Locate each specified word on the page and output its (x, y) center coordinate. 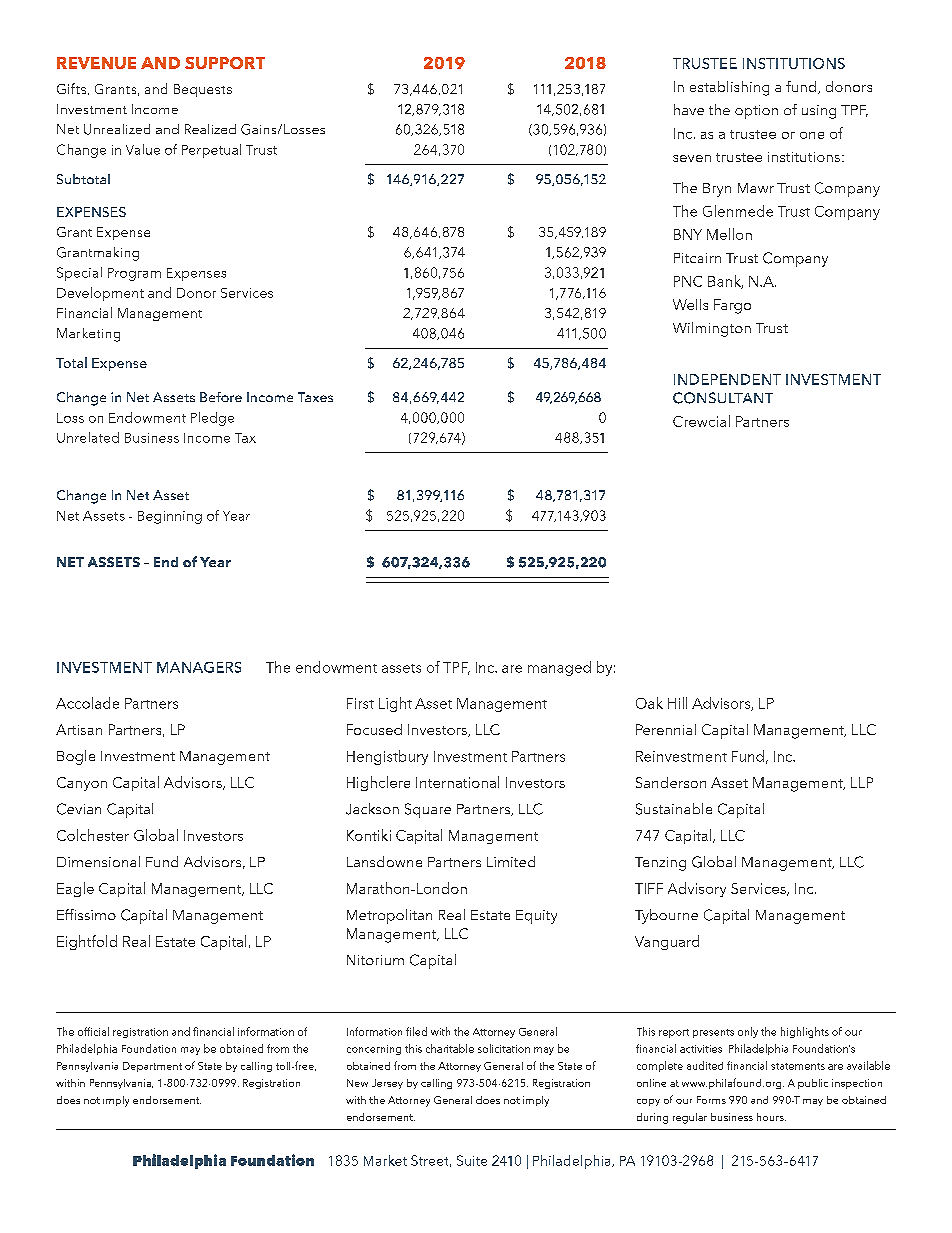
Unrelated (88, 437)
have (689, 109)
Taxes (315, 397)
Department (152, 1067)
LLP (862, 782)
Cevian (79, 809)
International (457, 782)
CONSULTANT (723, 398)
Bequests (203, 90)
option (756, 112)
